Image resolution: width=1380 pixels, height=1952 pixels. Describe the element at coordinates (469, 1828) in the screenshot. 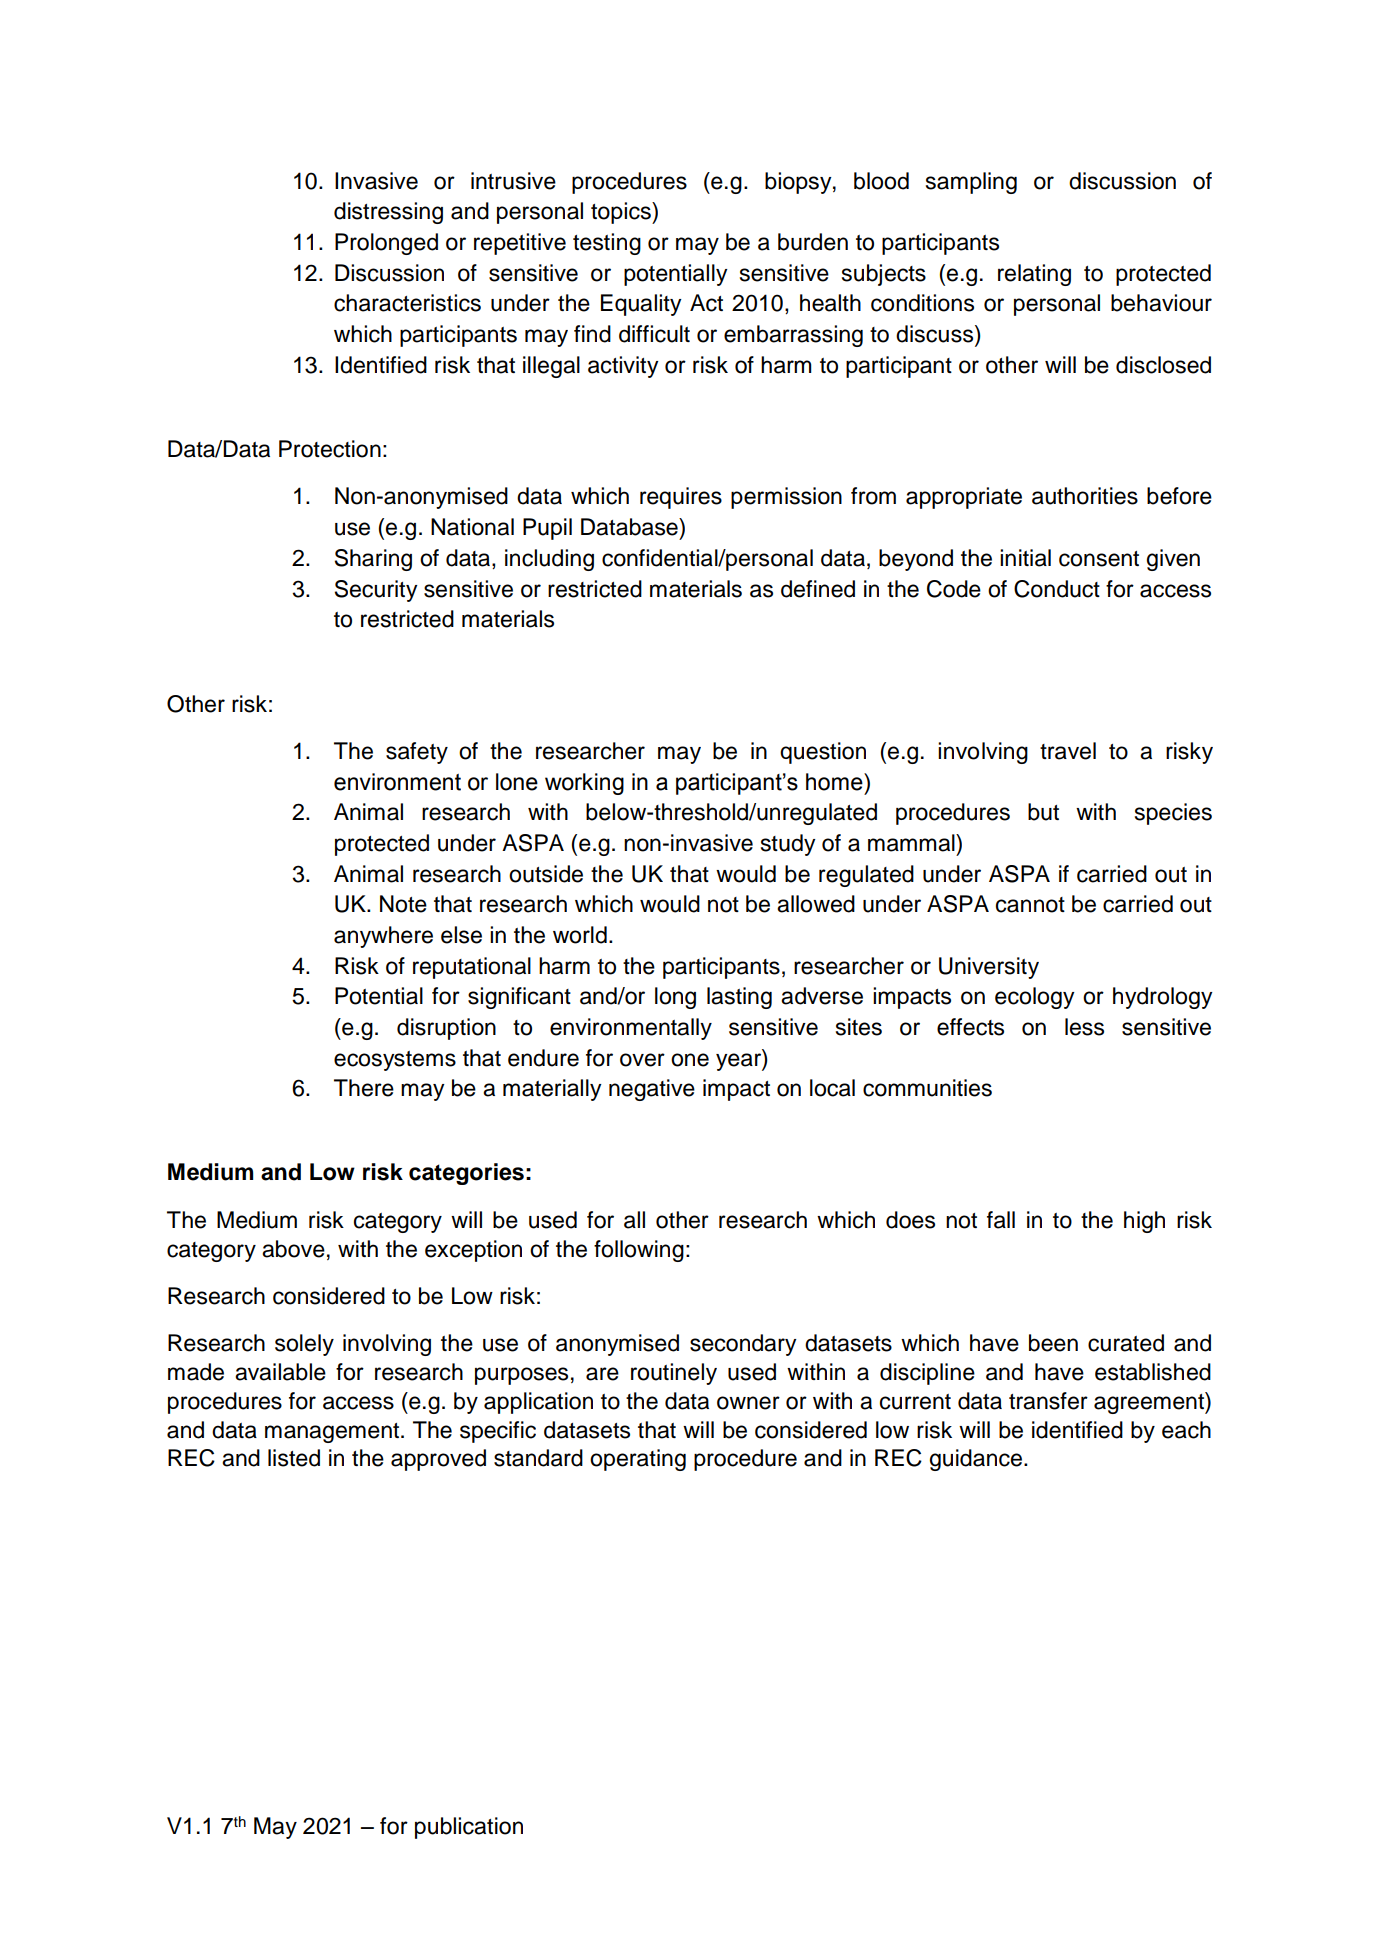

I see `publication` at that location.
